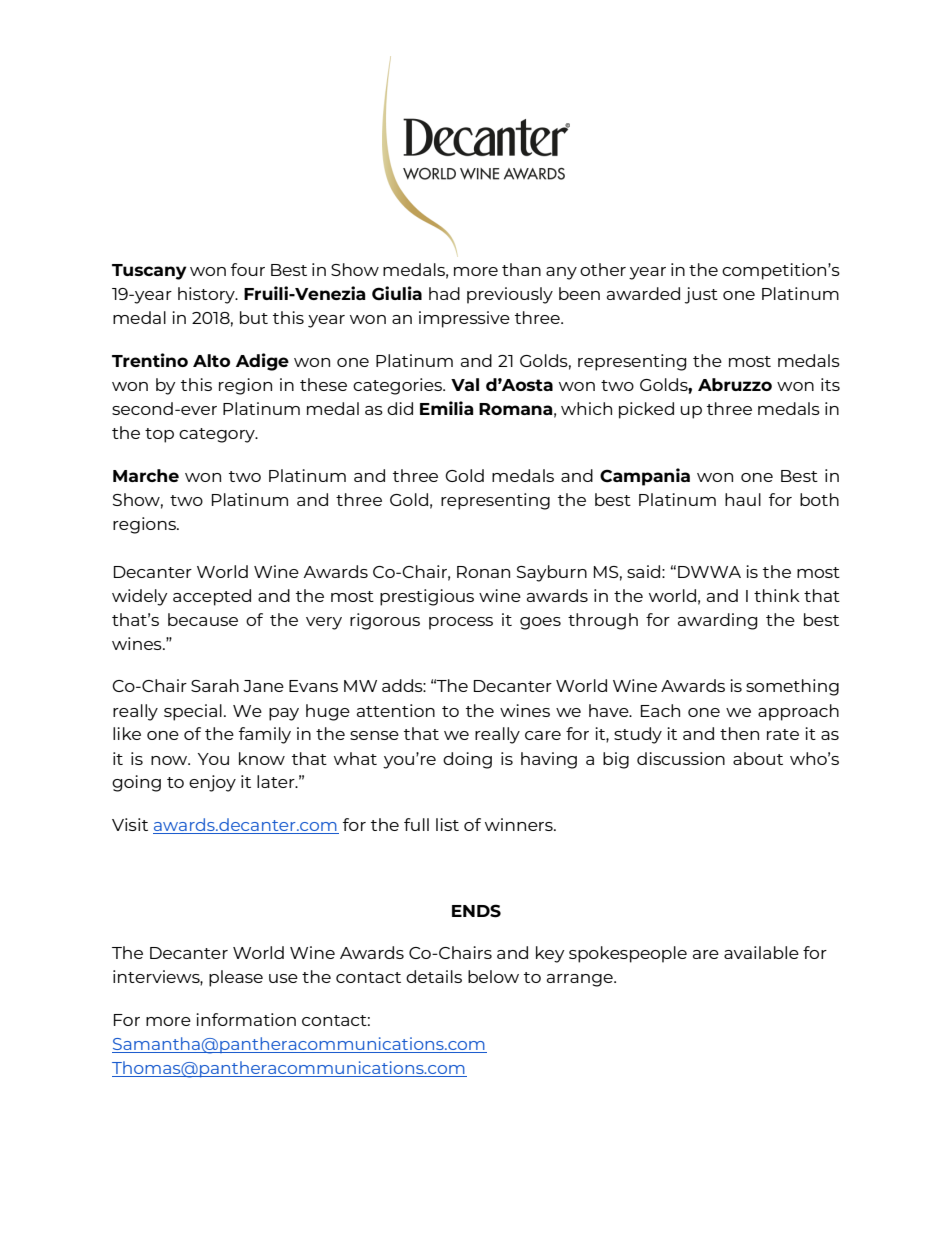 The height and width of the screenshot is (1233, 952). Describe the element at coordinates (461, 623) in the screenshot. I see `process` at that location.
